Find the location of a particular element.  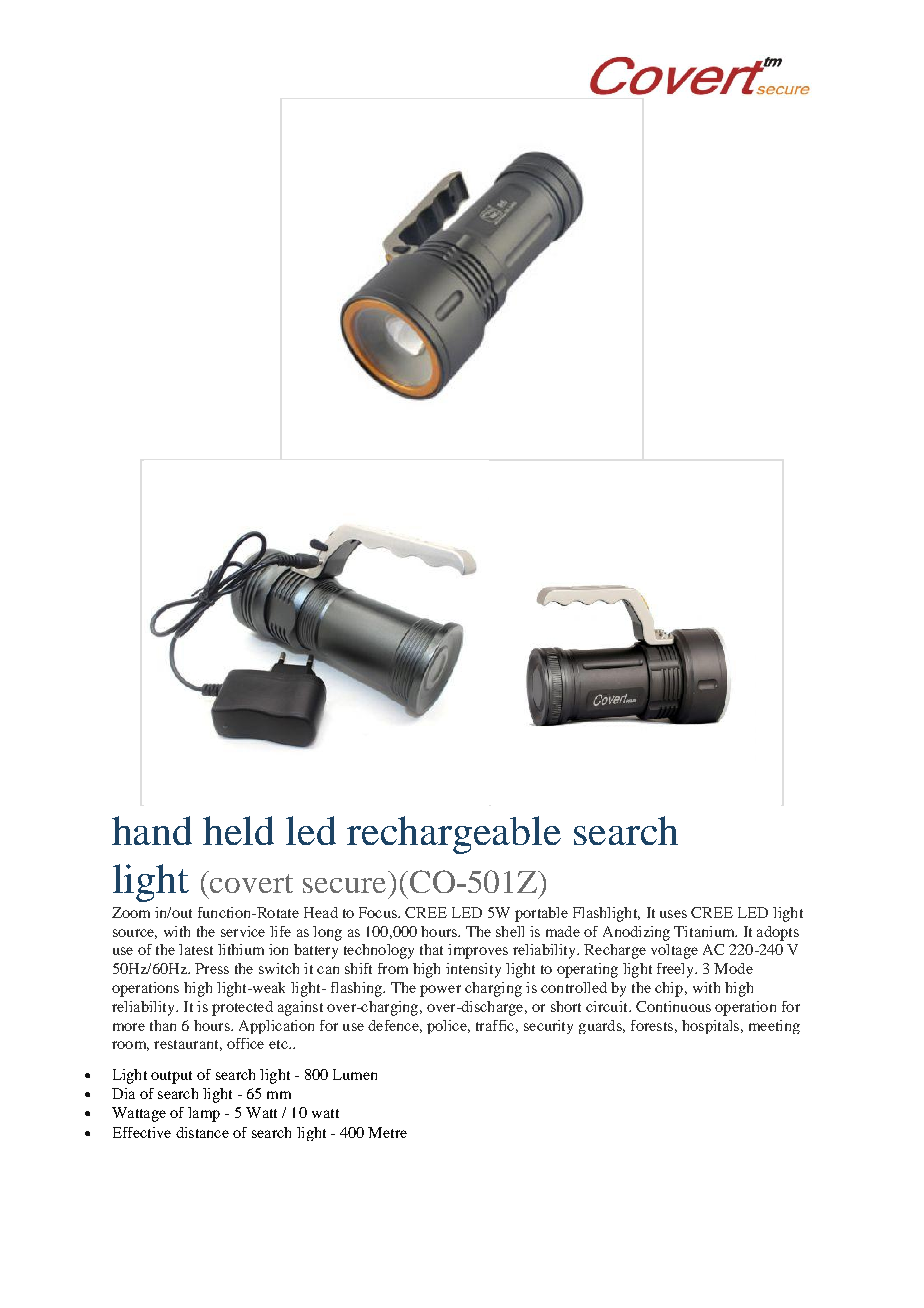

police is located at coordinates (448, 1027).
